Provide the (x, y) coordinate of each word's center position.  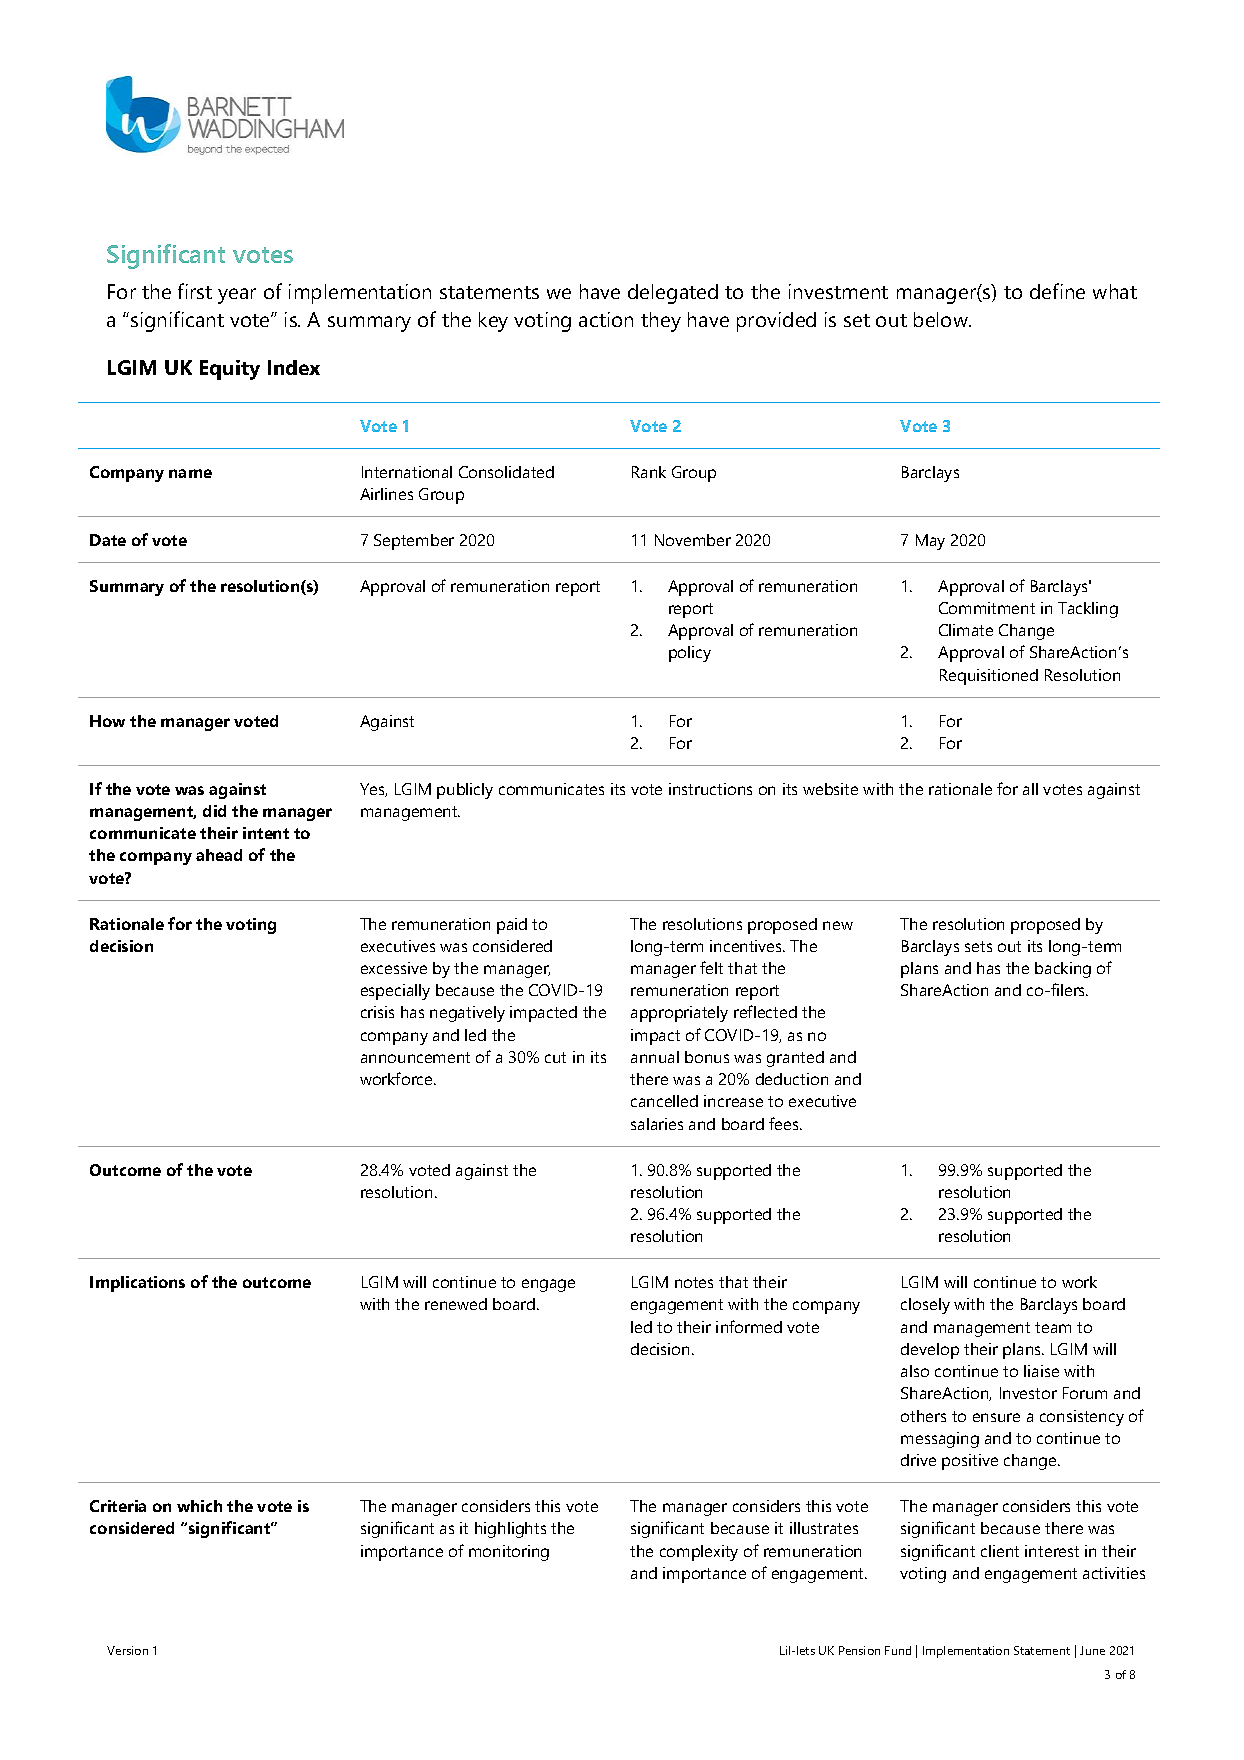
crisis (377, 1012)
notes (694, 1282)
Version (127, 1650)
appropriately (679, 1014)
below (942, 319)
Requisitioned (989, 677)
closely (925, 1306)
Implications (137, 1284)
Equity (230, 370)
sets (978, 946)
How (107, 721)
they (661, 322)
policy (690, 654)
